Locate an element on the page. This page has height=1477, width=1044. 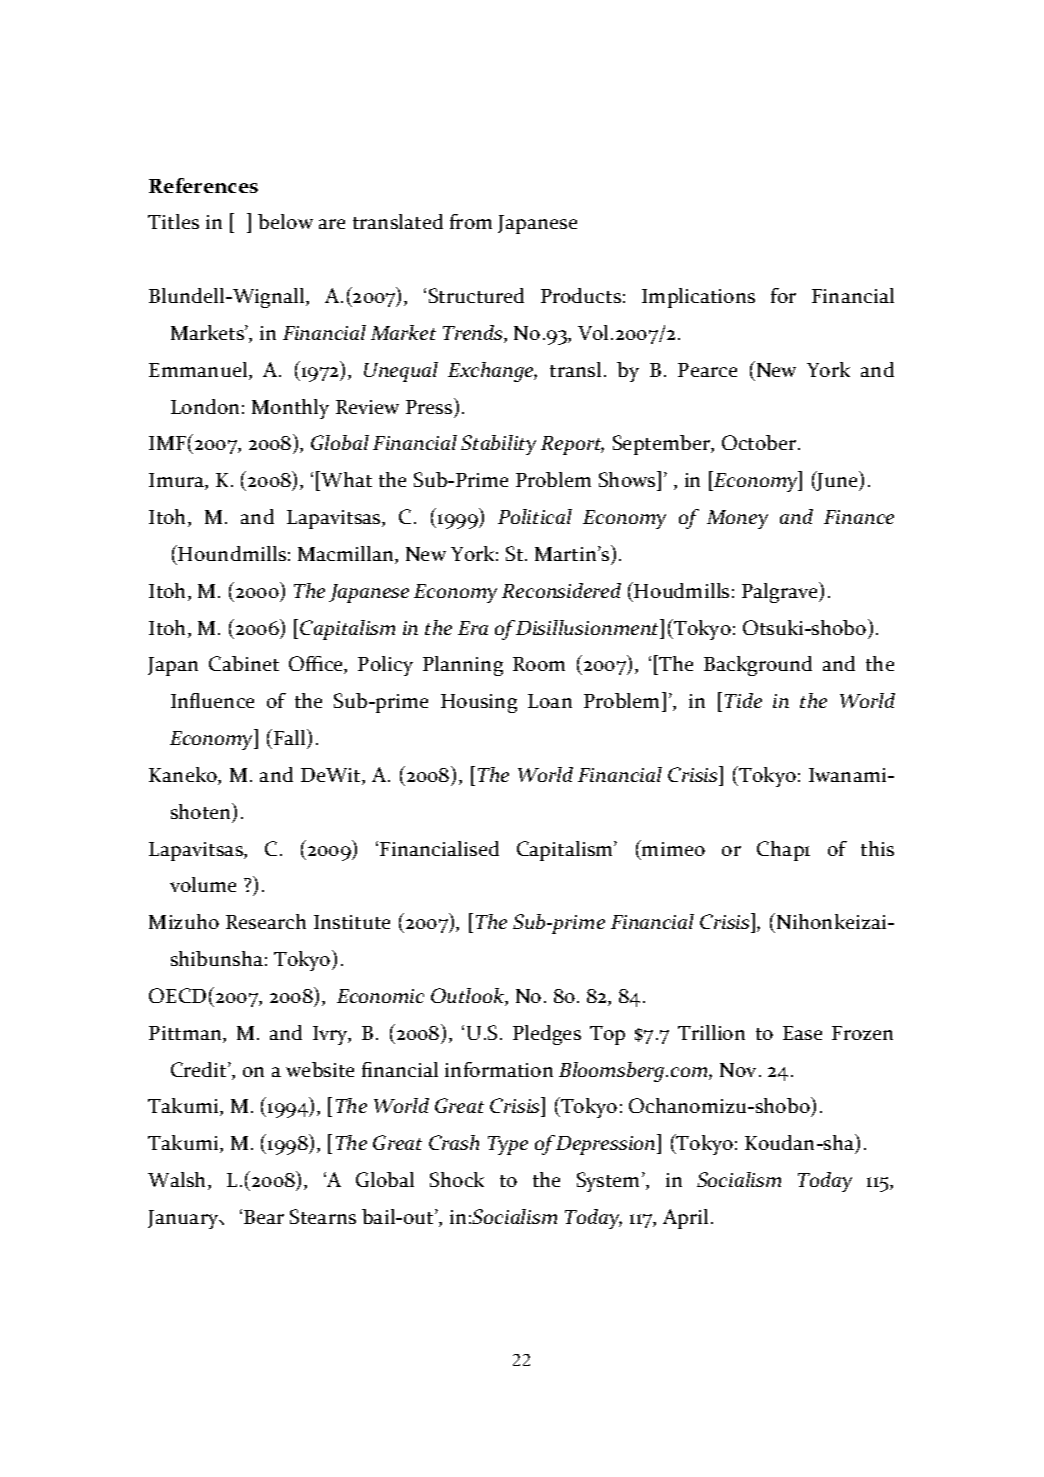
Implications is located at coordinates (698, 298).
